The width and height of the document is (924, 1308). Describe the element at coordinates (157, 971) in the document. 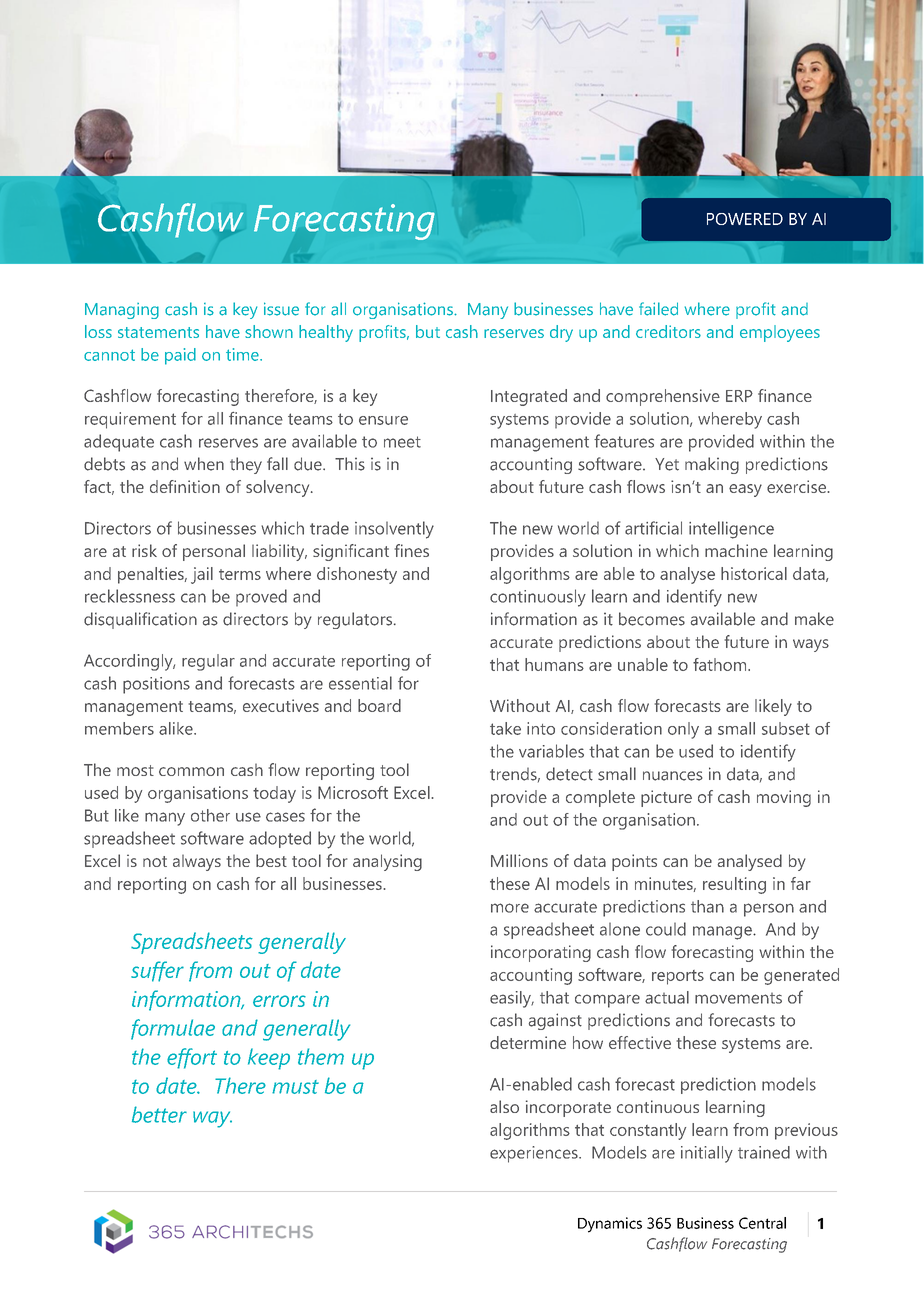

I see `suffer` at that location.
